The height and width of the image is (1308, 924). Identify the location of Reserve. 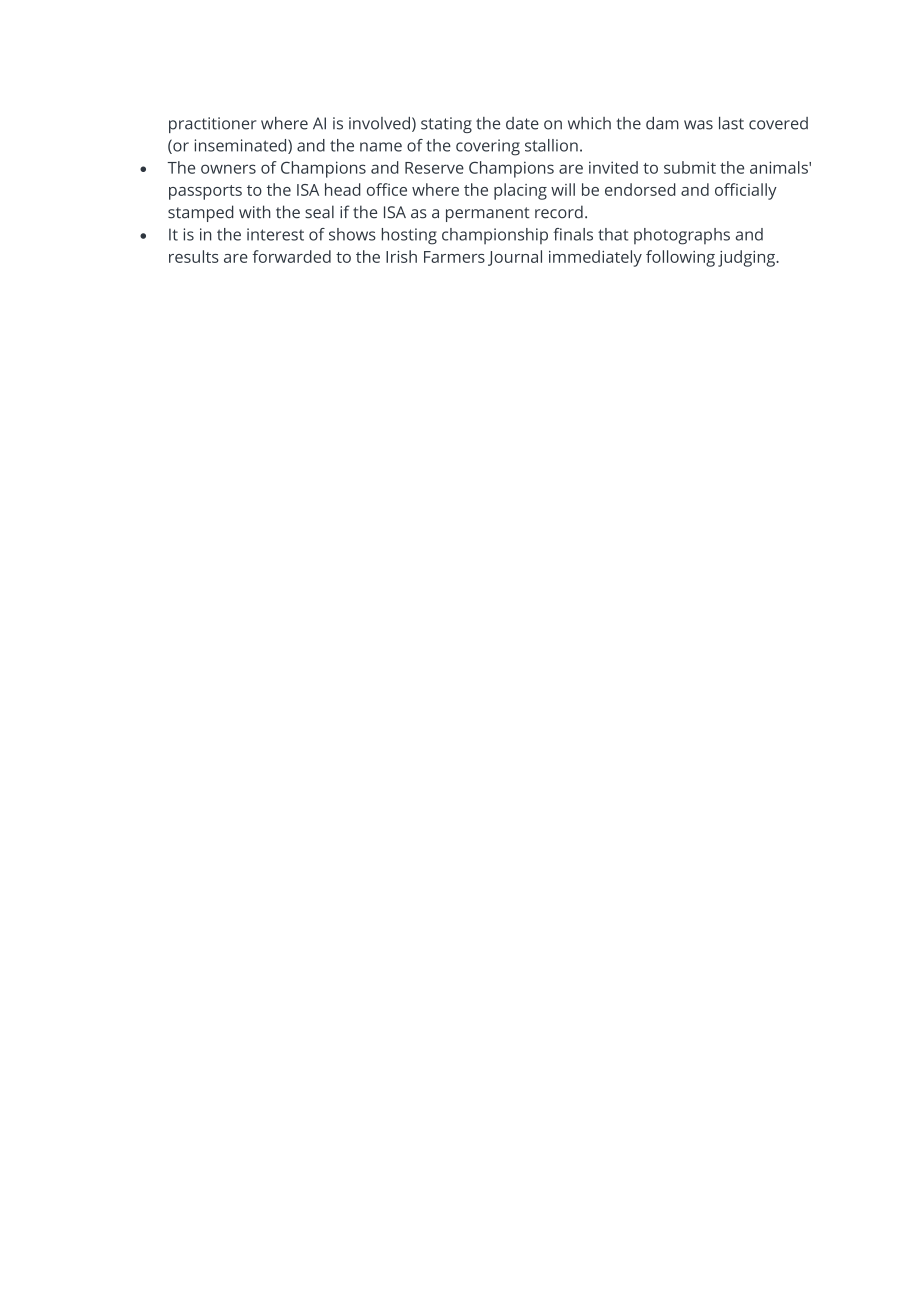
(434, 168).
